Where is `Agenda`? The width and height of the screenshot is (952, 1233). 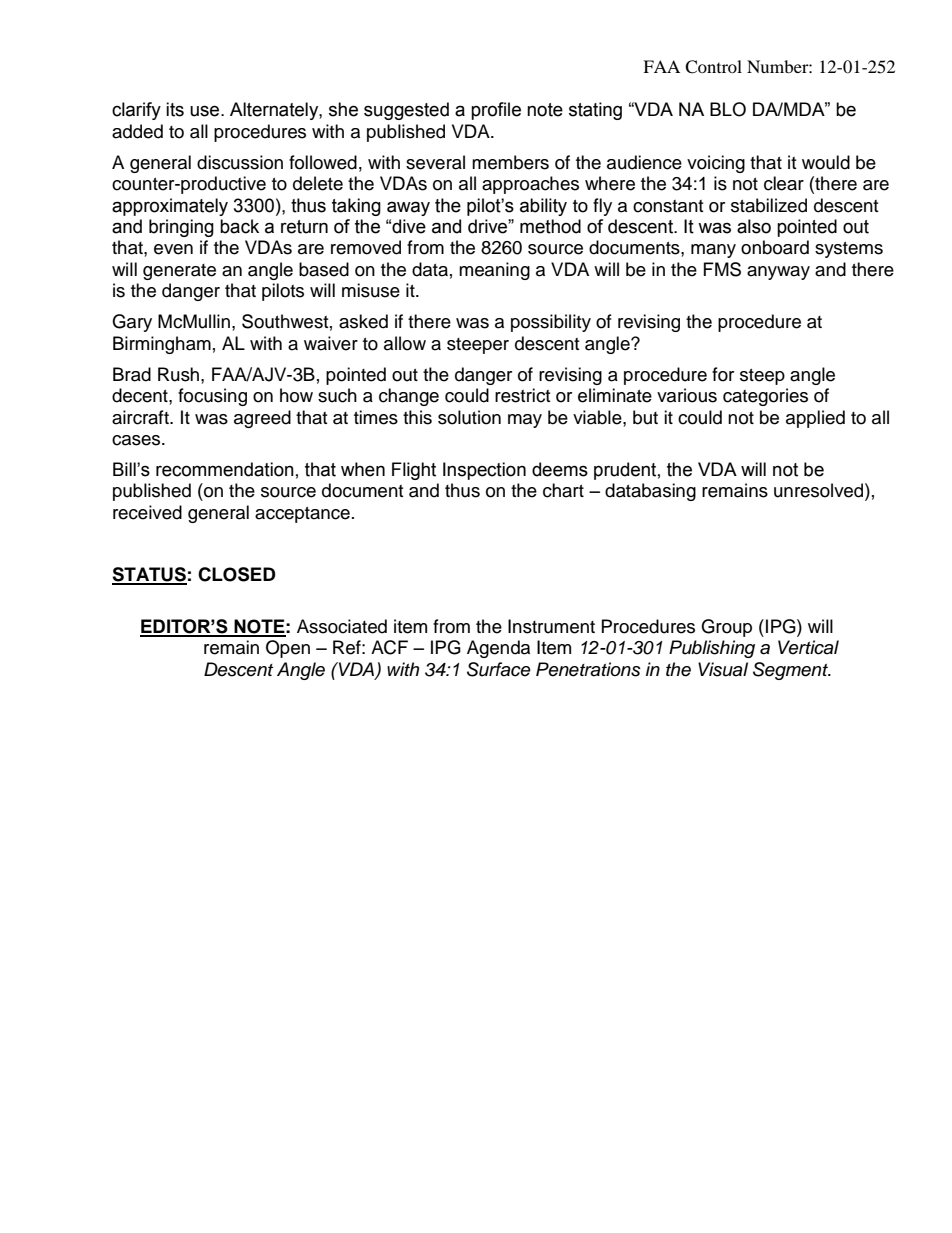 Agenda is located at coordinates (498, 649).
